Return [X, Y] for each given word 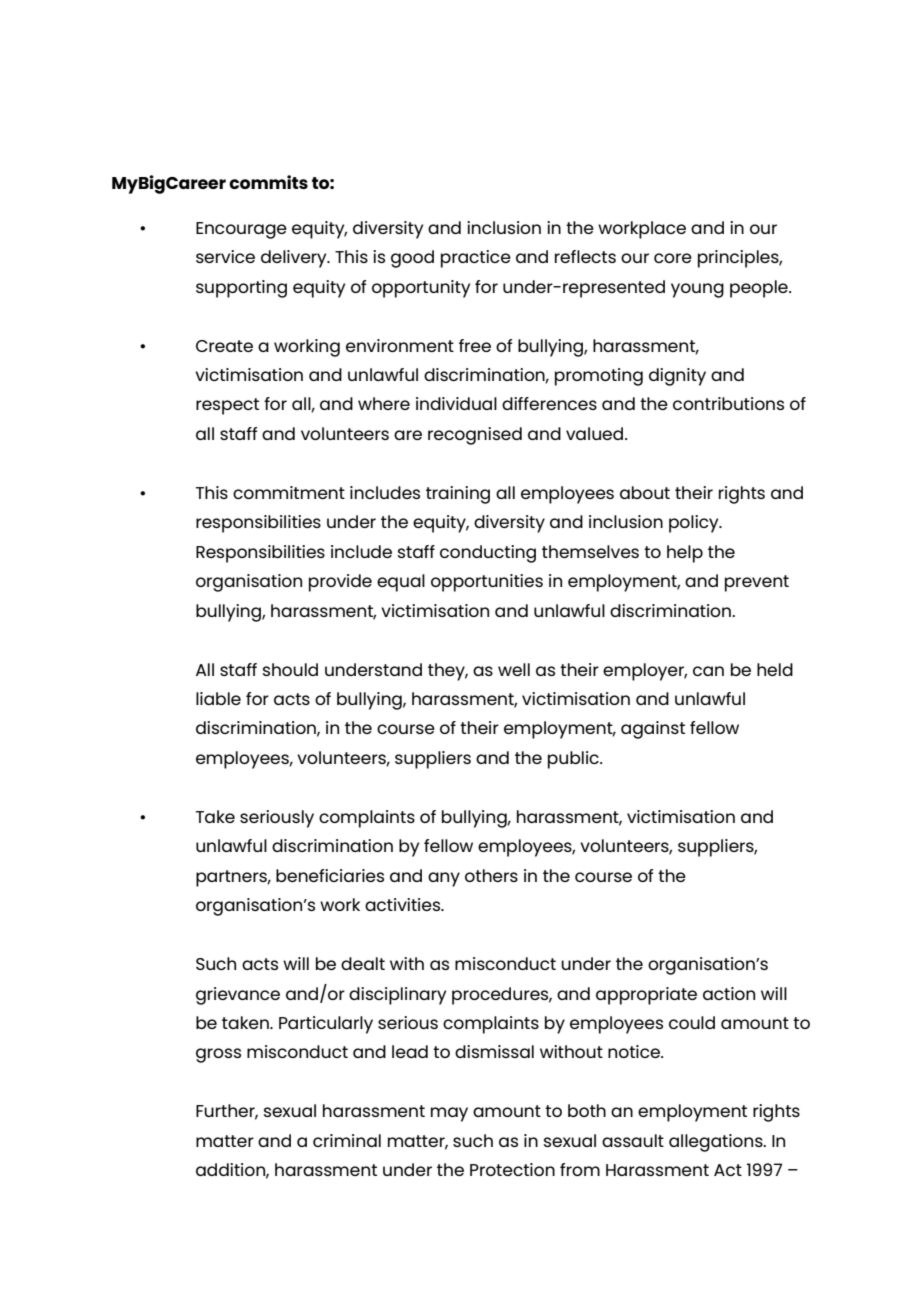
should [290, 669]
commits [268, 182]
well [514, 669]
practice [476, 259]
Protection [512, 1169]
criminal [347, 1140]
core [673, 258]
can [708, 671]
